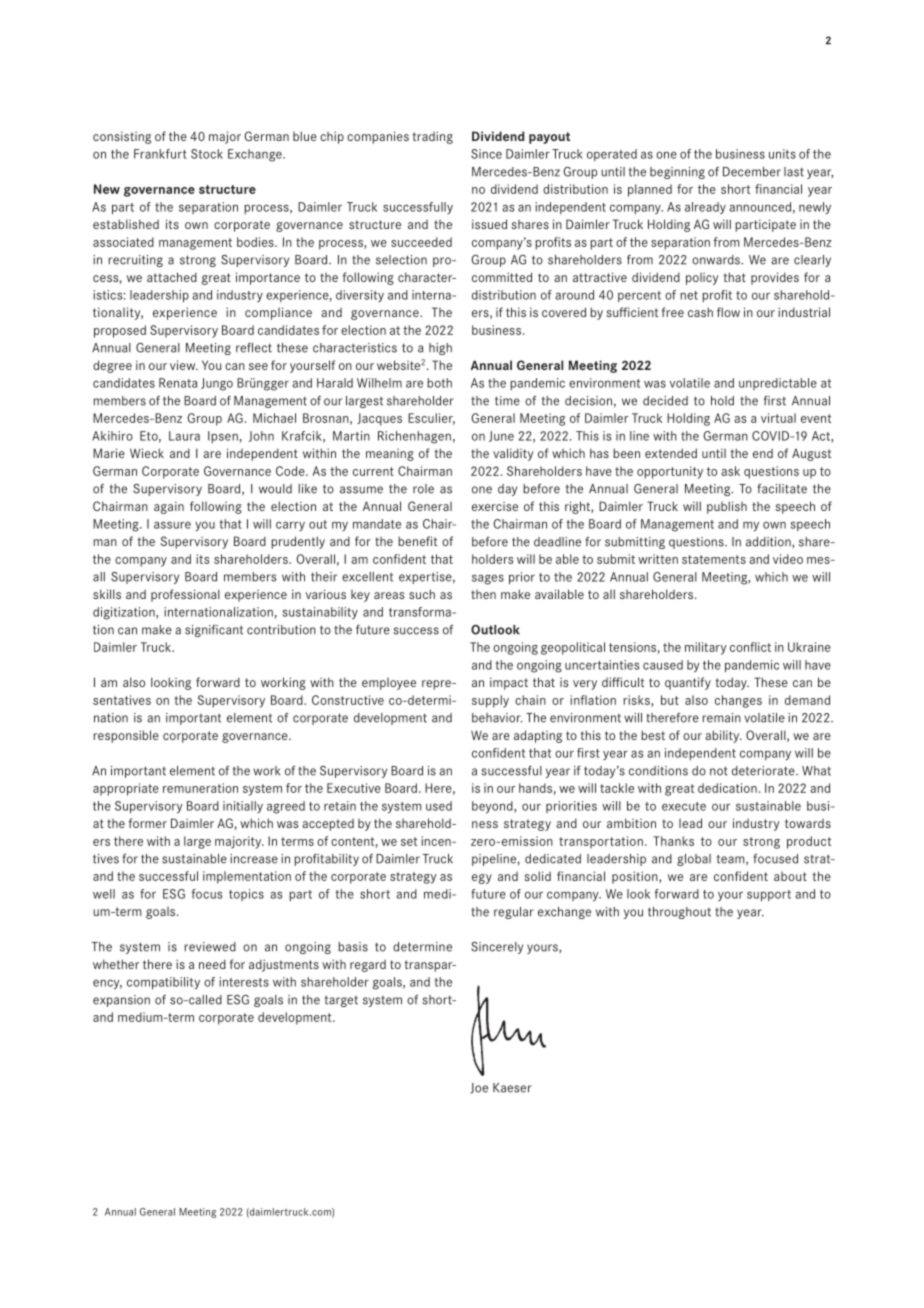  What do you see at coordinates (694, 860) in the screenshot?
I see `global` at bounding box center [694, 860].
